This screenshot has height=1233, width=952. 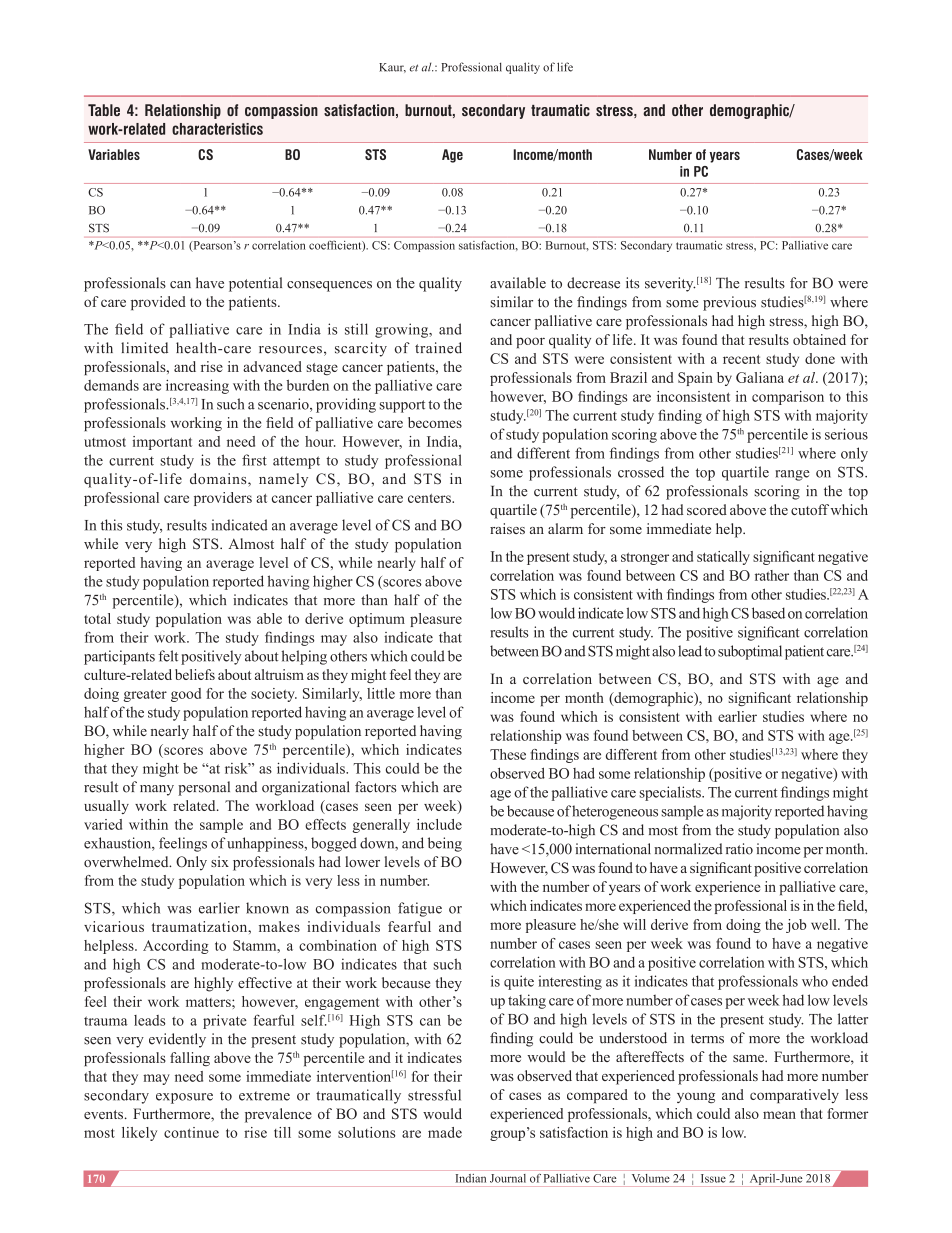 What do you see at coordinates (792, 475) in the screenshot?
I see `range` at bounding box center [792, 475].
